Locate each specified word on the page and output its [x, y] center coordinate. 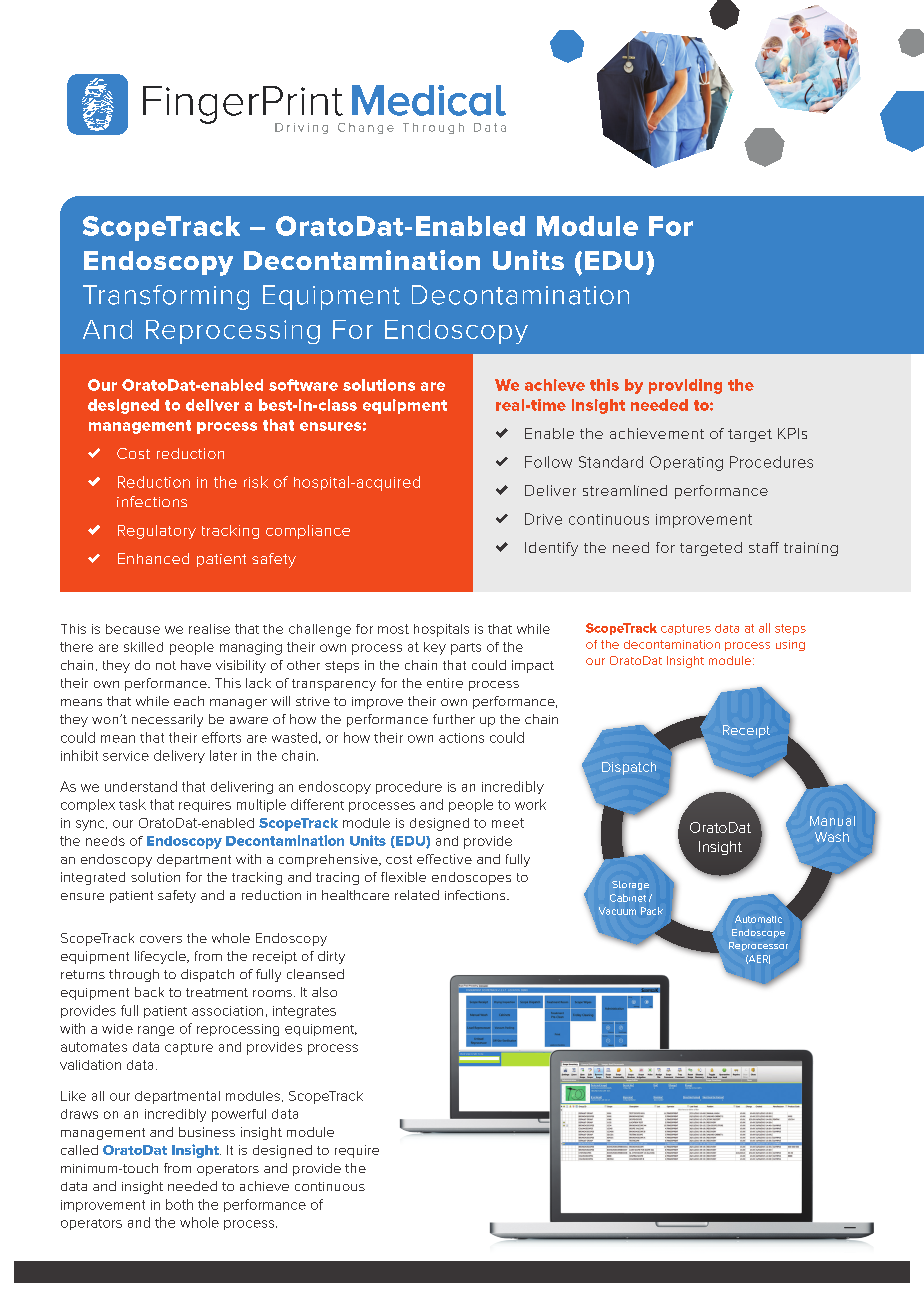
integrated [93, 878]
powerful [239, 1115]
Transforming [166, 297]
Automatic [758, 919]
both [179, 1204]
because [133, 629]
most [393, 629]
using [790, 645]
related [417, 895]
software [303, 385]
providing [685, 386]
